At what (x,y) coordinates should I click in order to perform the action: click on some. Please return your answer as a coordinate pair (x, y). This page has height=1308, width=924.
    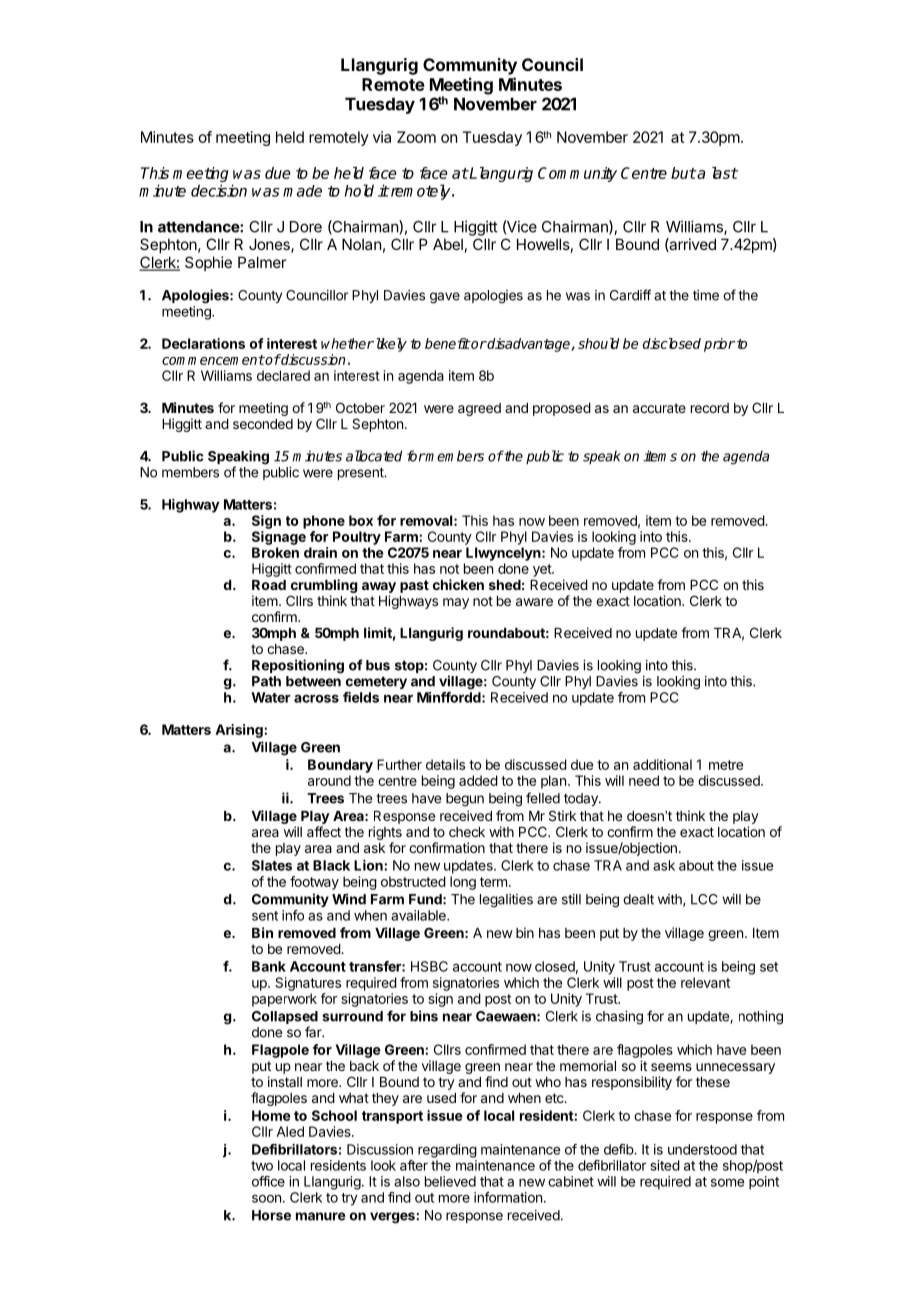
    Looking at the image, I should click on (727, 1183).
